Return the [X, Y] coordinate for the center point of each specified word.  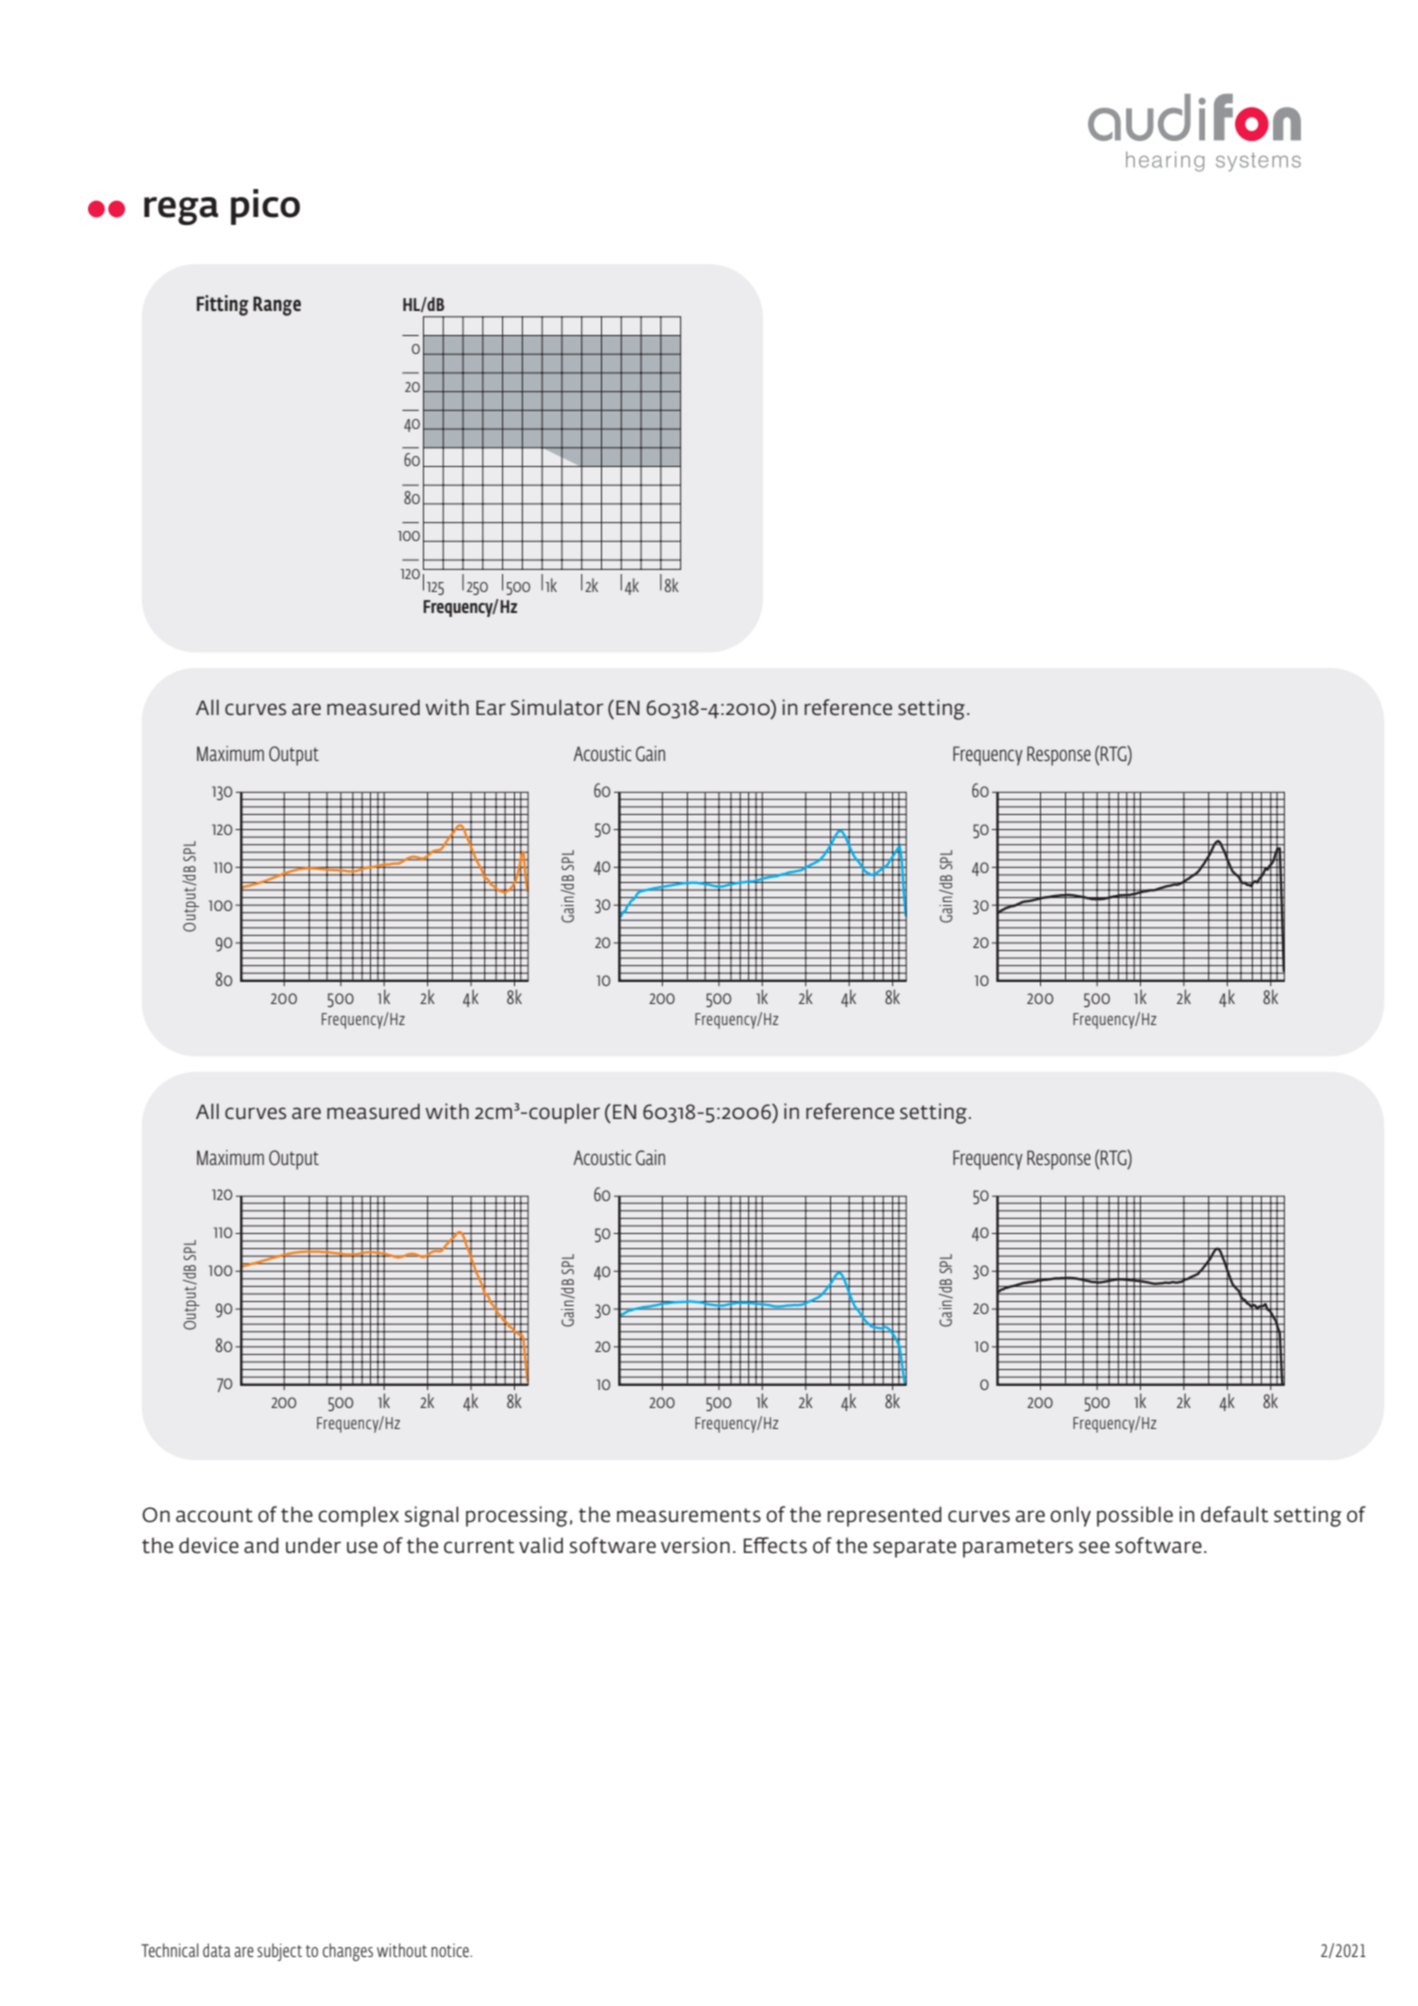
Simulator [557, 707]
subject [279, 1952]
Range [277, 306]
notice [451, 1950]
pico [265, 207]
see [1094, 1547]
